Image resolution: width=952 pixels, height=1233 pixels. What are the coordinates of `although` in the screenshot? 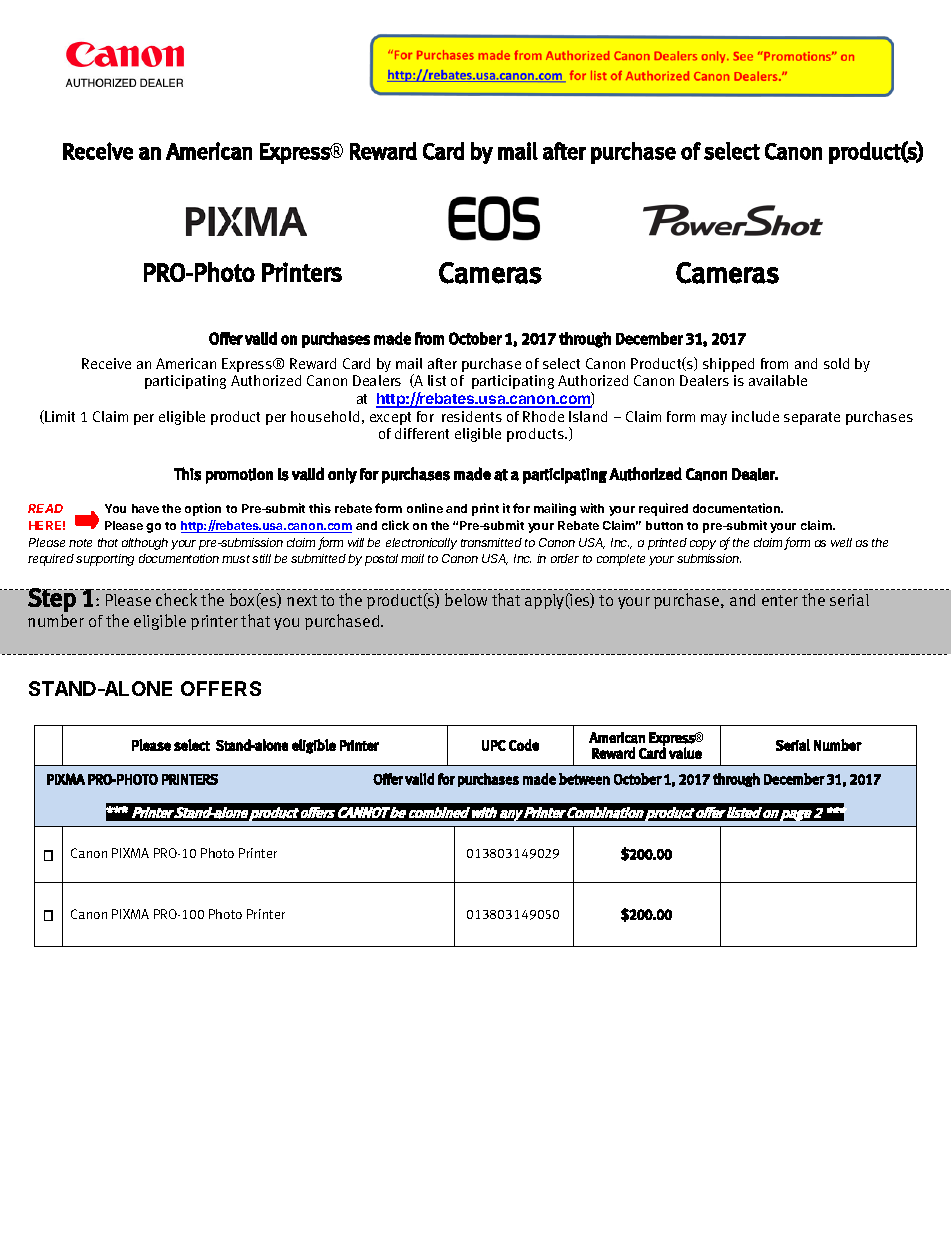 It's located at (145, 544).
